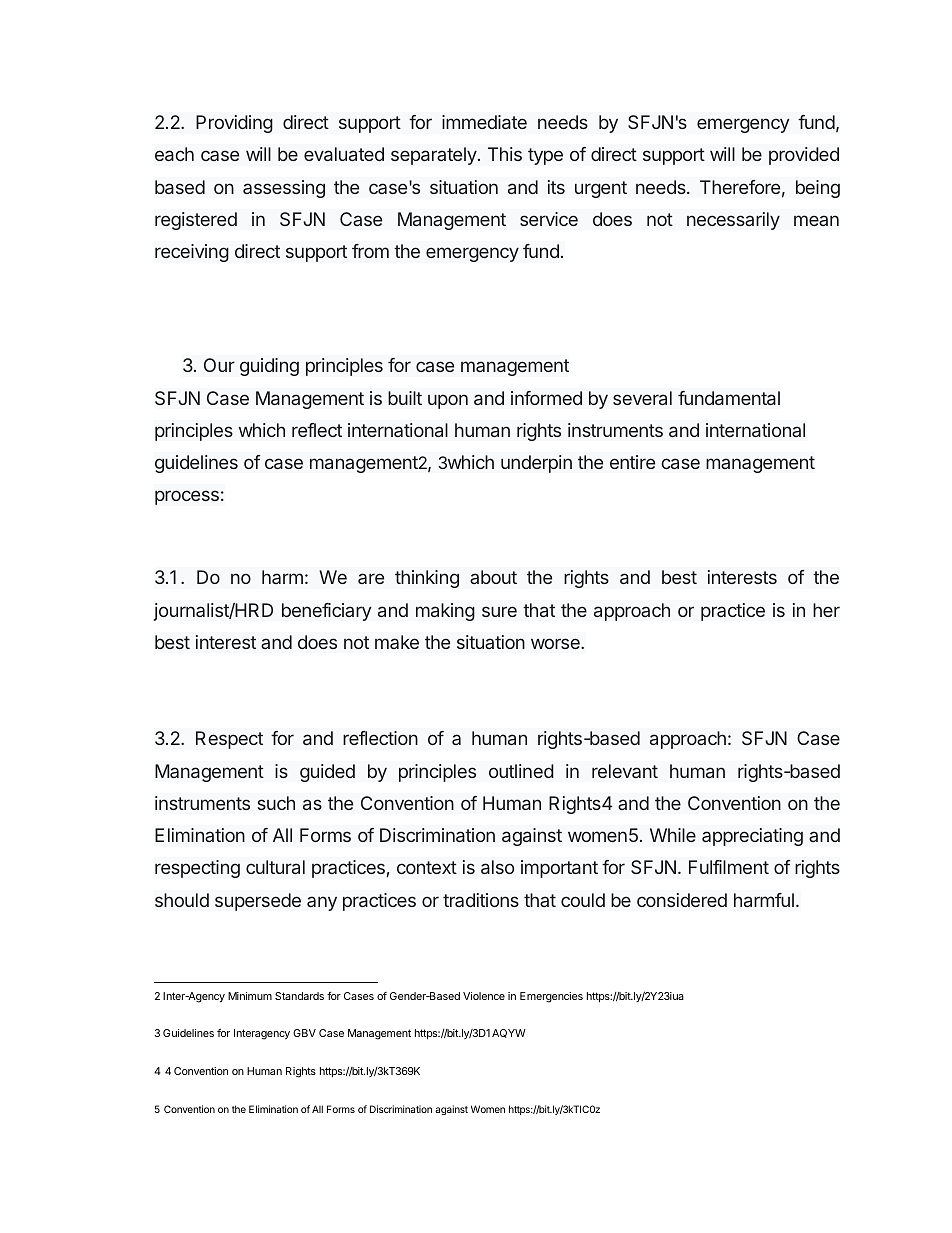 The image size is (952, 1233). What do you see at coordinates (804, 156) in the document?
I see `provided` at bounding box center [804, 156].
